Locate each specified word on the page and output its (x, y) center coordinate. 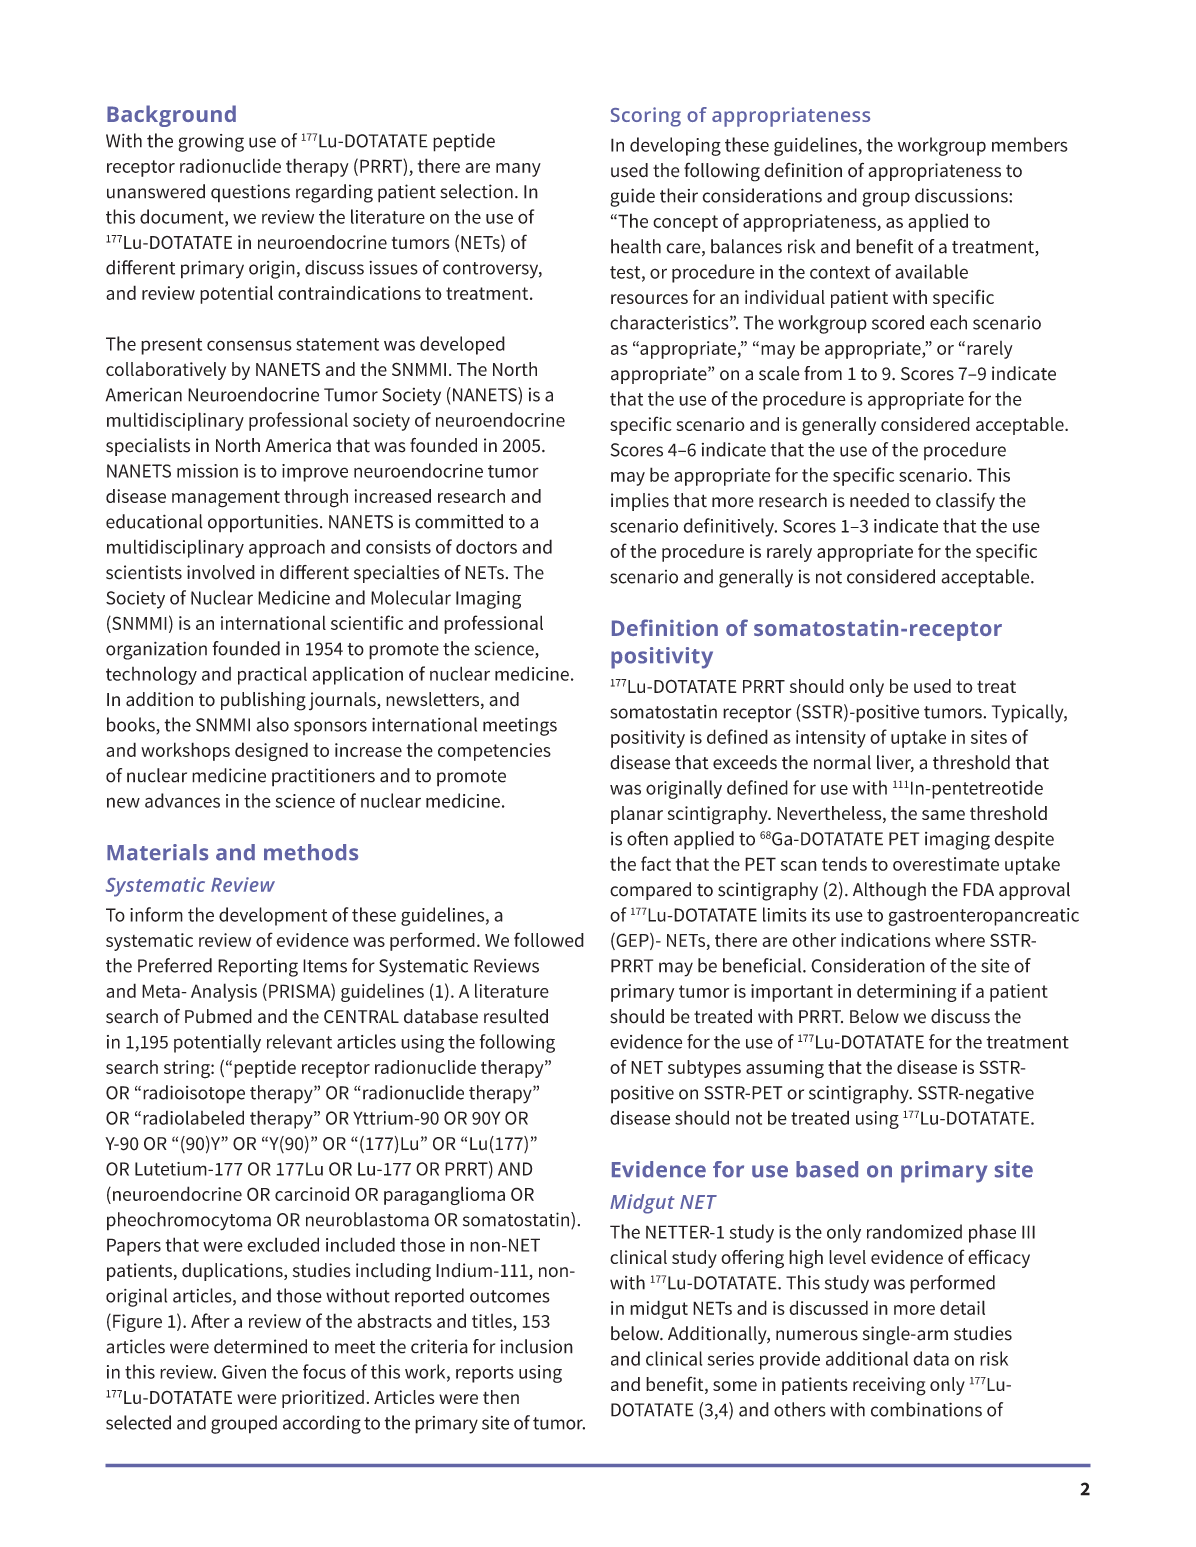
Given (244, 1372)
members (1030, 144)
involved (221, 572)
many (518, 170)
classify (965, 502)
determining (907, 992)
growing (211, 143)
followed (549, 939)
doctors (486, 546)
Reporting (258, 968)
